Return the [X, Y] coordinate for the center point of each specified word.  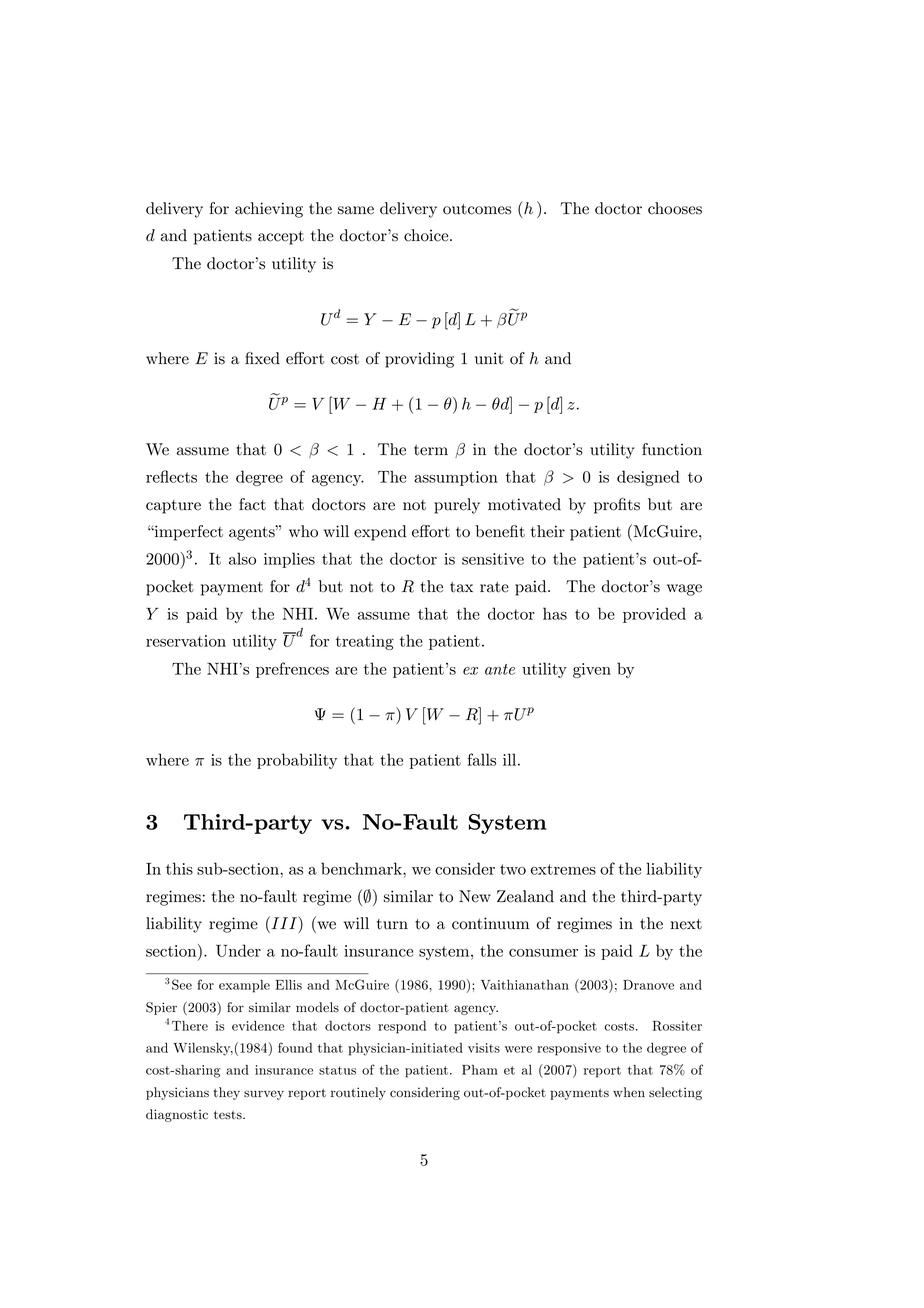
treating [365, 642]
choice [426, 235]
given [592, 670]
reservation [186, 641]
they [226, 1093]
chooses [675, 208]
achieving [269, 210]
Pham [480, 1070]
